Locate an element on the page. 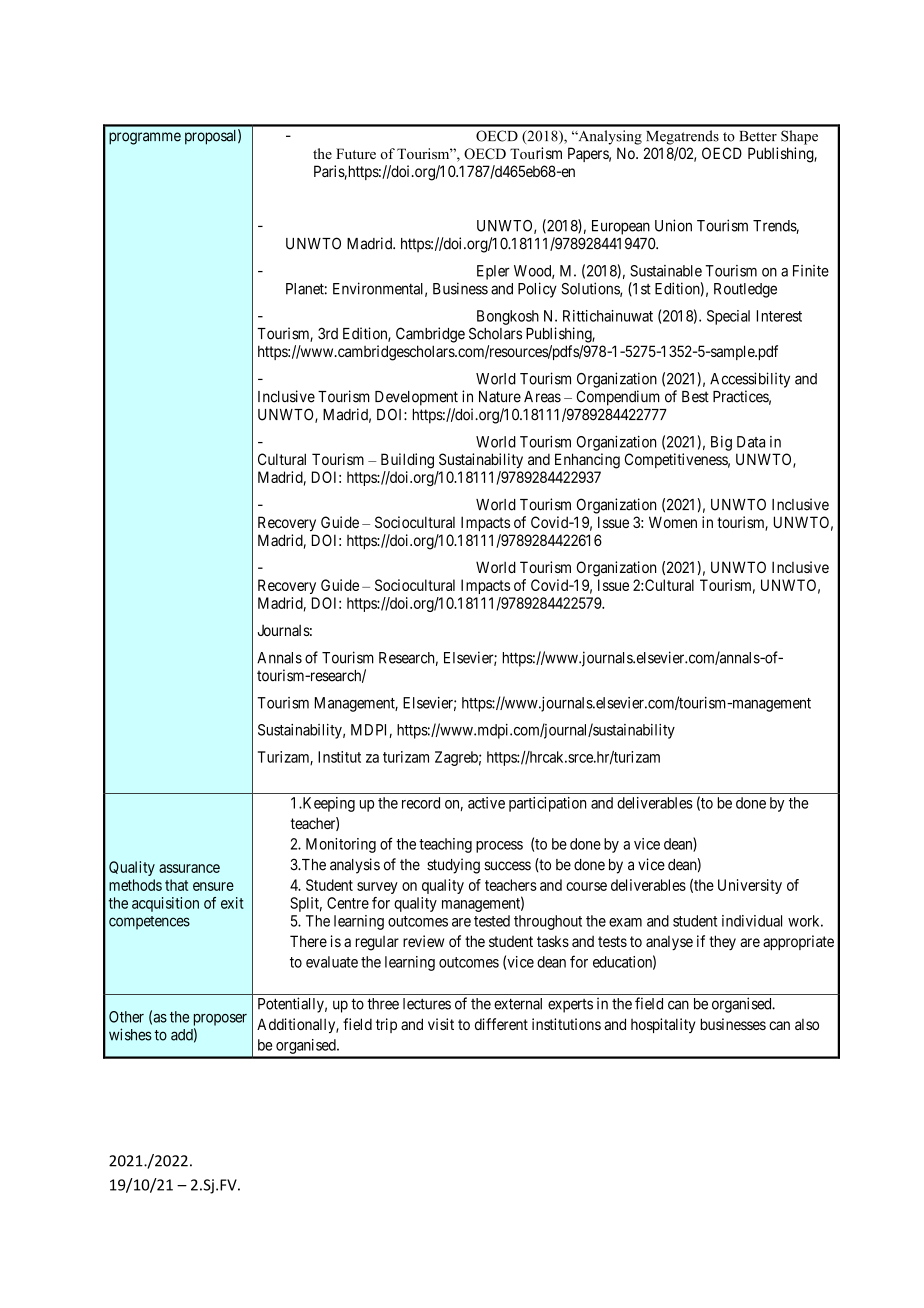 Image resolution: width=924 pixels, height=1308 pixels. Accessibility is located at coordinates (750, 380).
